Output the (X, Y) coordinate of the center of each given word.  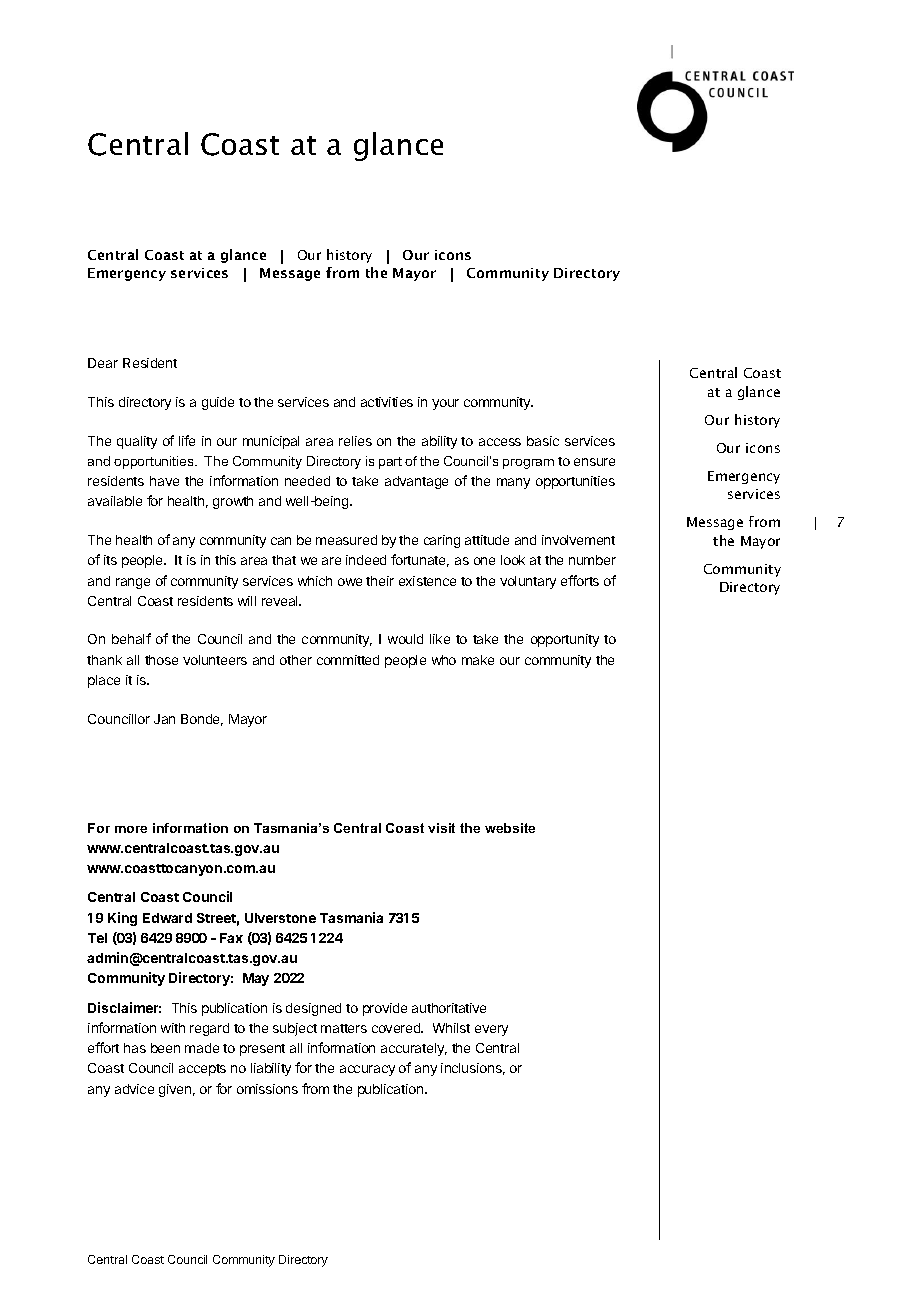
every (491, 1030)
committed (348, 660)
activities (387, 402)
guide (218, 403)
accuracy (367, 1070)
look (513, 560)
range (133, 583)
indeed (366, 560)
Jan (164, 719)
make (478, 660)
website (510, 828)
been (165, 1048)
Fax (231, 938)
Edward (167, 918)
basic (543, 441)
